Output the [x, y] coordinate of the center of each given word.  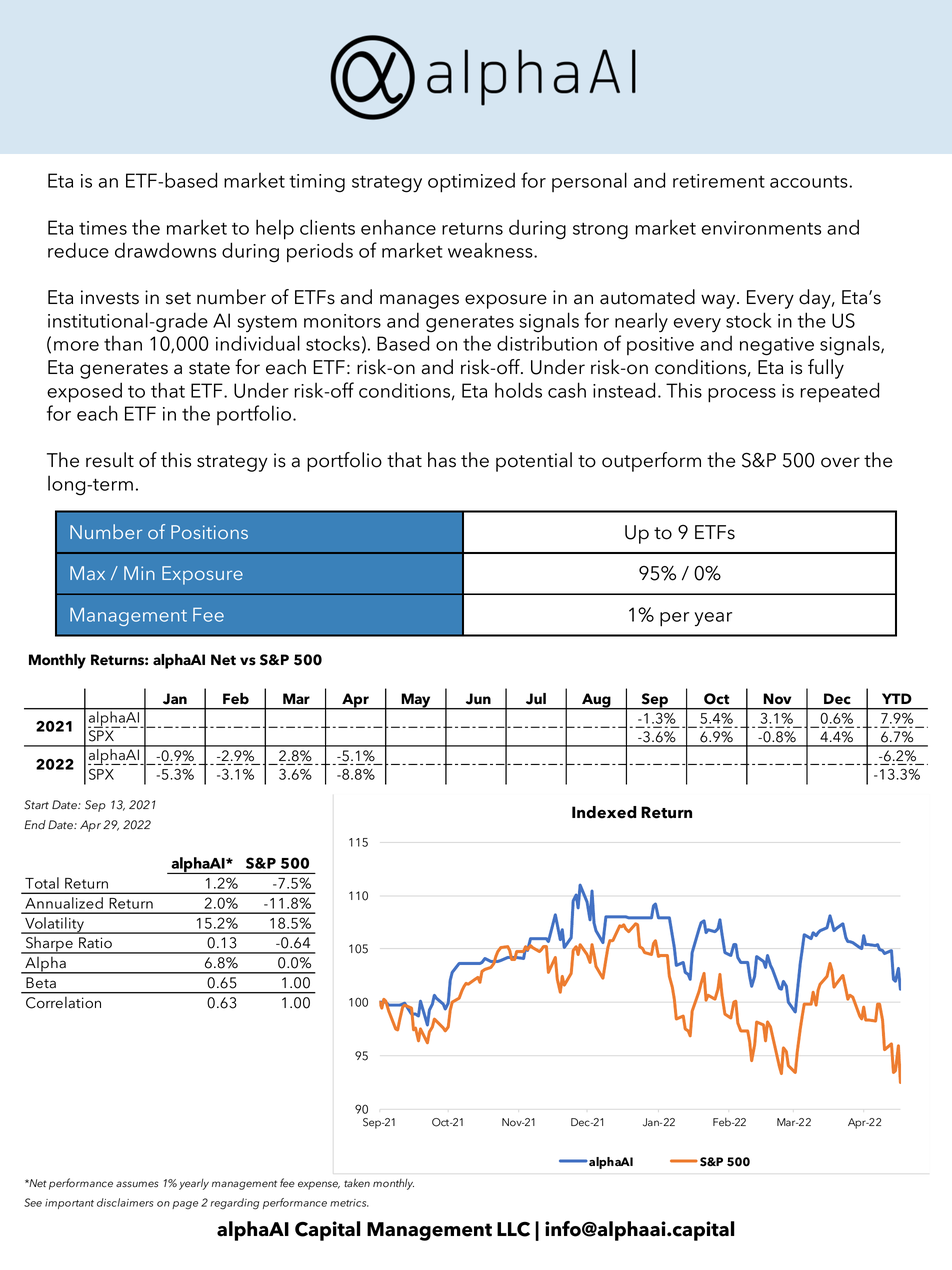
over [840, 462]
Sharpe [49, 945]
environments [761, 228]
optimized [471, 182]
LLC [513, 1229]
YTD [897, 698]
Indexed [604, 812]
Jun [478, 699]
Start [36, 805]
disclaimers [125, 1202]
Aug [596, 701]
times [103, 228]
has [442, 460]
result [110, 460]
